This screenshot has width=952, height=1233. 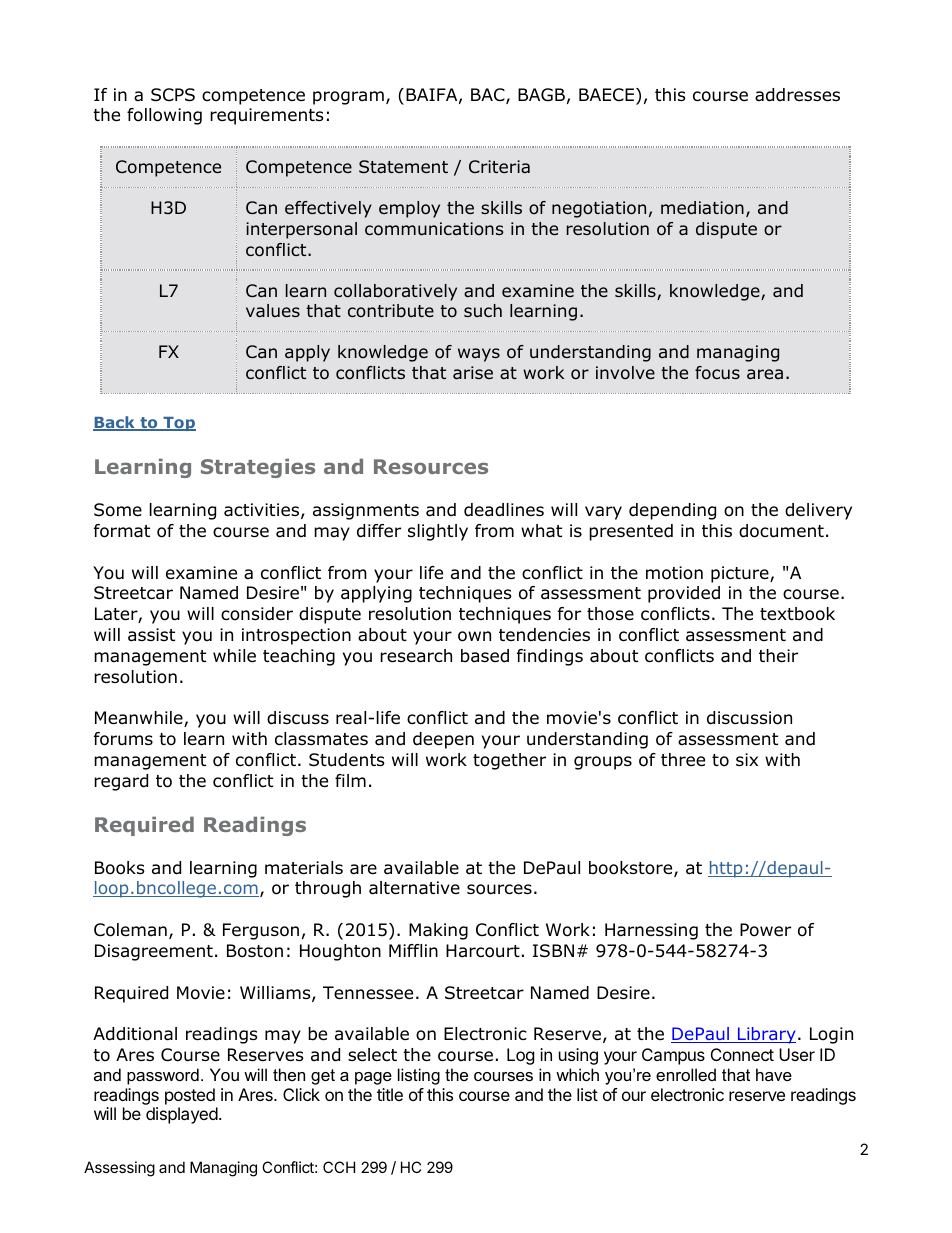 I want to click on addresses, so click(x=797, y=95).
